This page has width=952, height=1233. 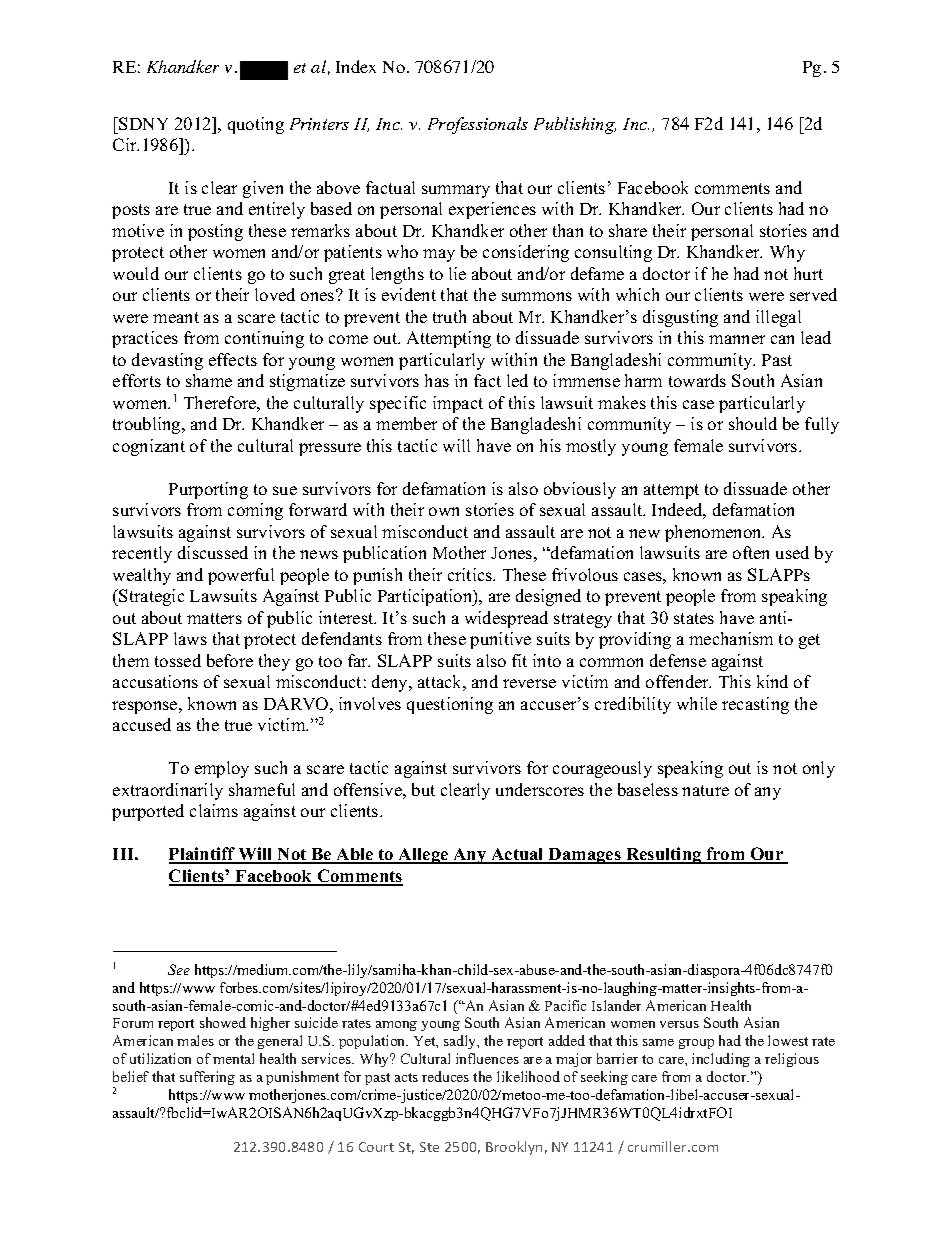 I want to click on Professionals, so click(x=478, y=125).
